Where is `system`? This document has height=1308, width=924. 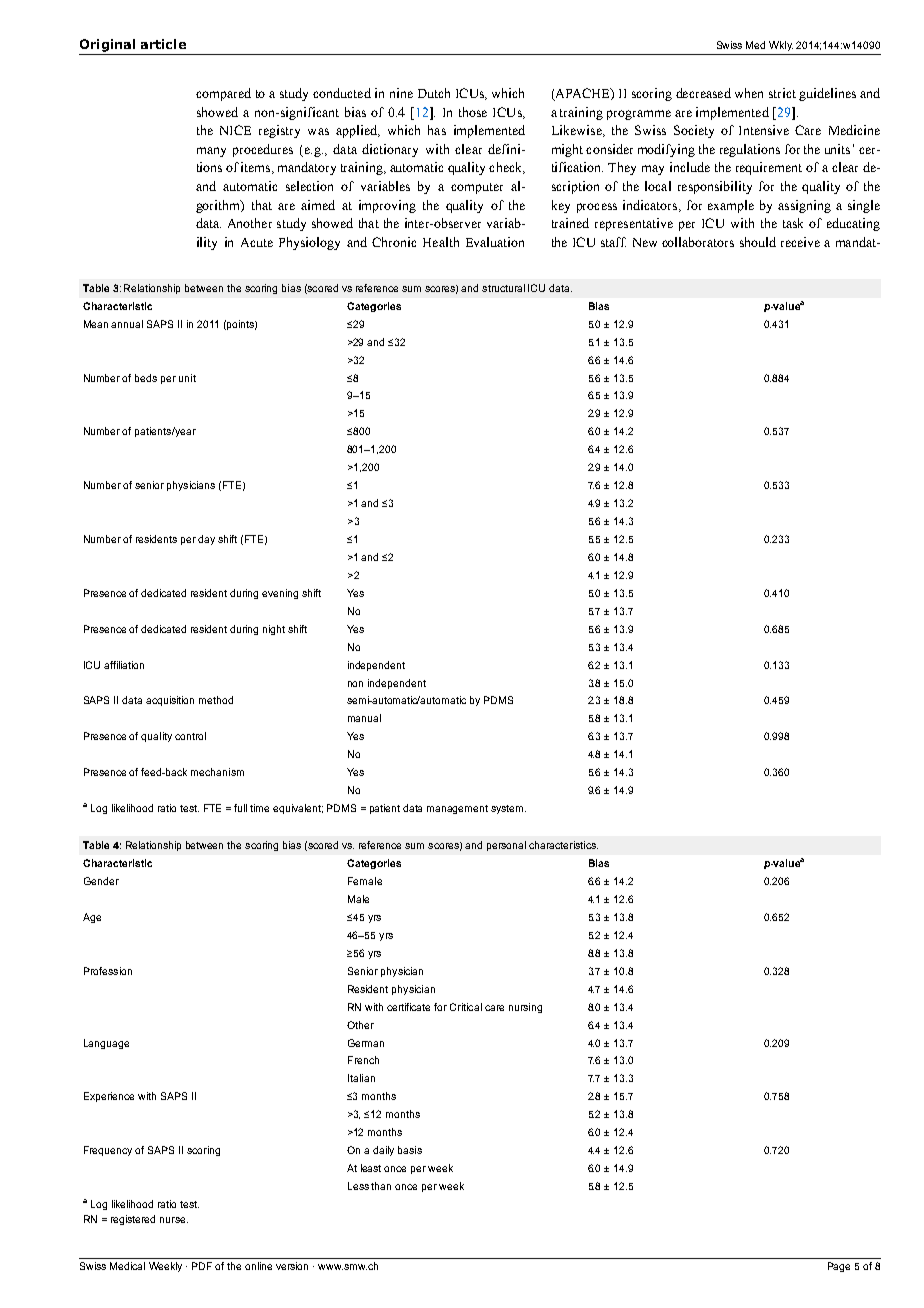
system is located at coordinates (508, 809).
